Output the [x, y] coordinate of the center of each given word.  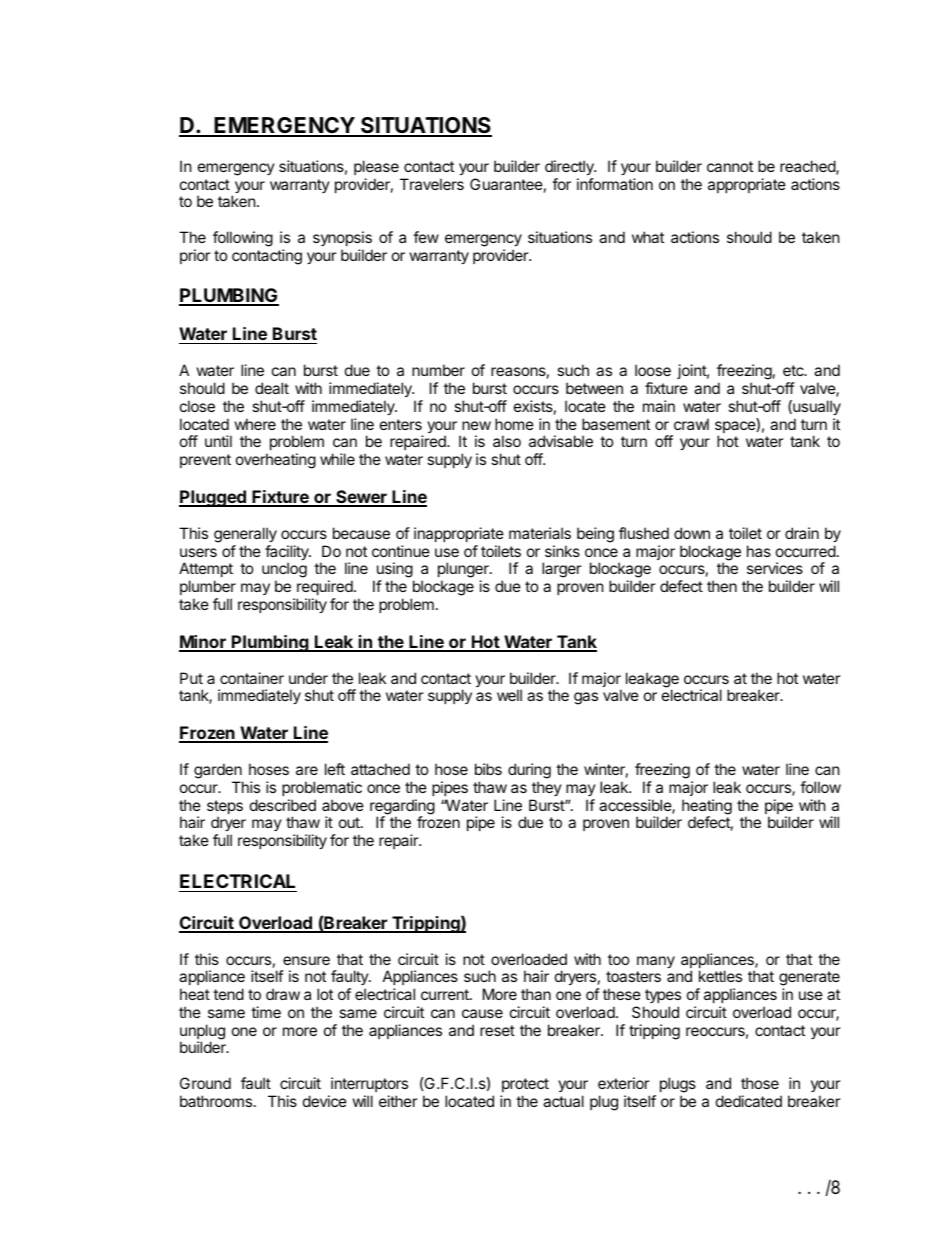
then [722, 586]
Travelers [432, 184]
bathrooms [217, 1101]
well [509, 695]
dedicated [749, 1101]
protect [525, 1085]
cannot [730, 166]
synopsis [342, 238]
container [252, 678]
